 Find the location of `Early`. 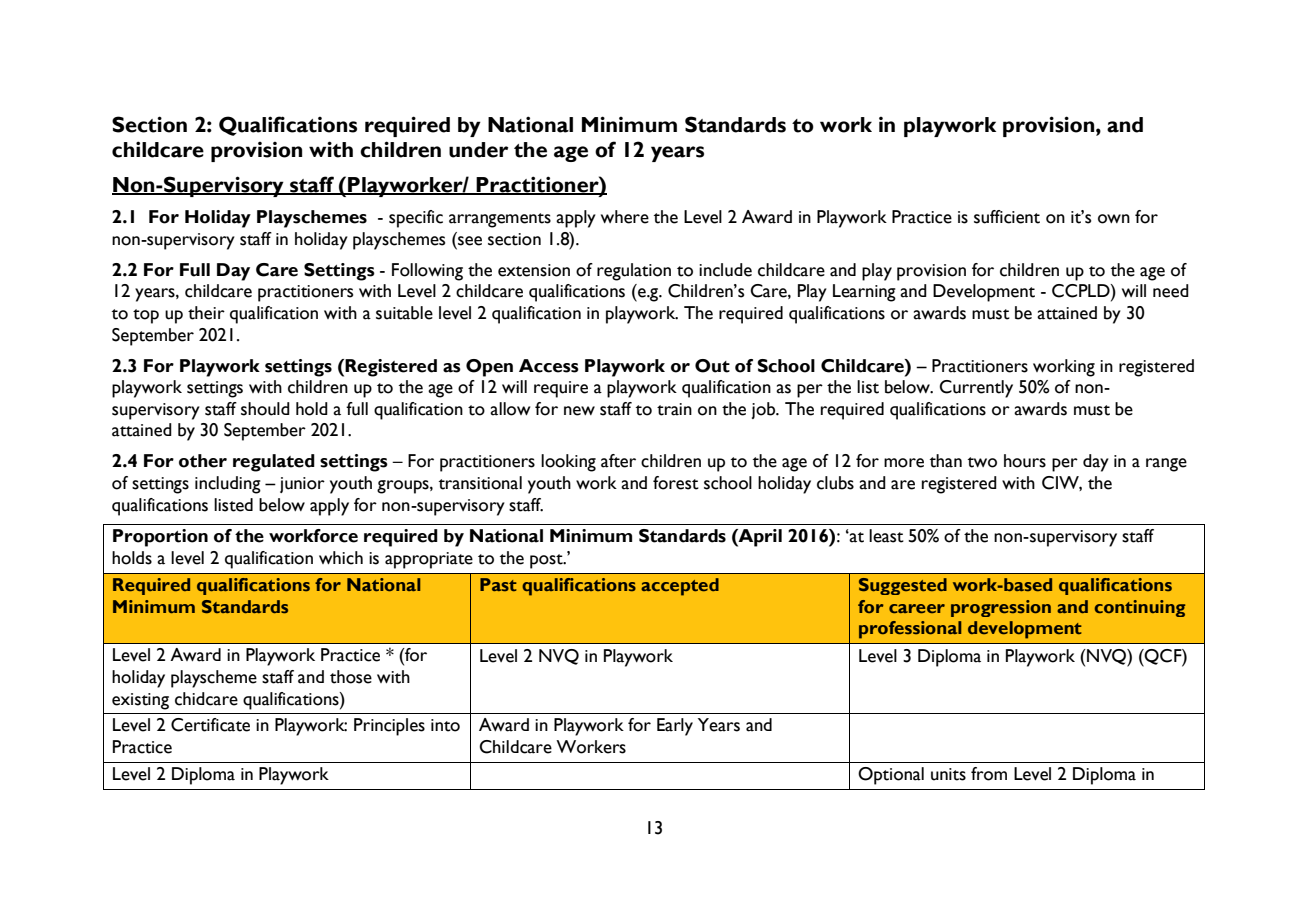

Early is located at coordinates (675, 727).
